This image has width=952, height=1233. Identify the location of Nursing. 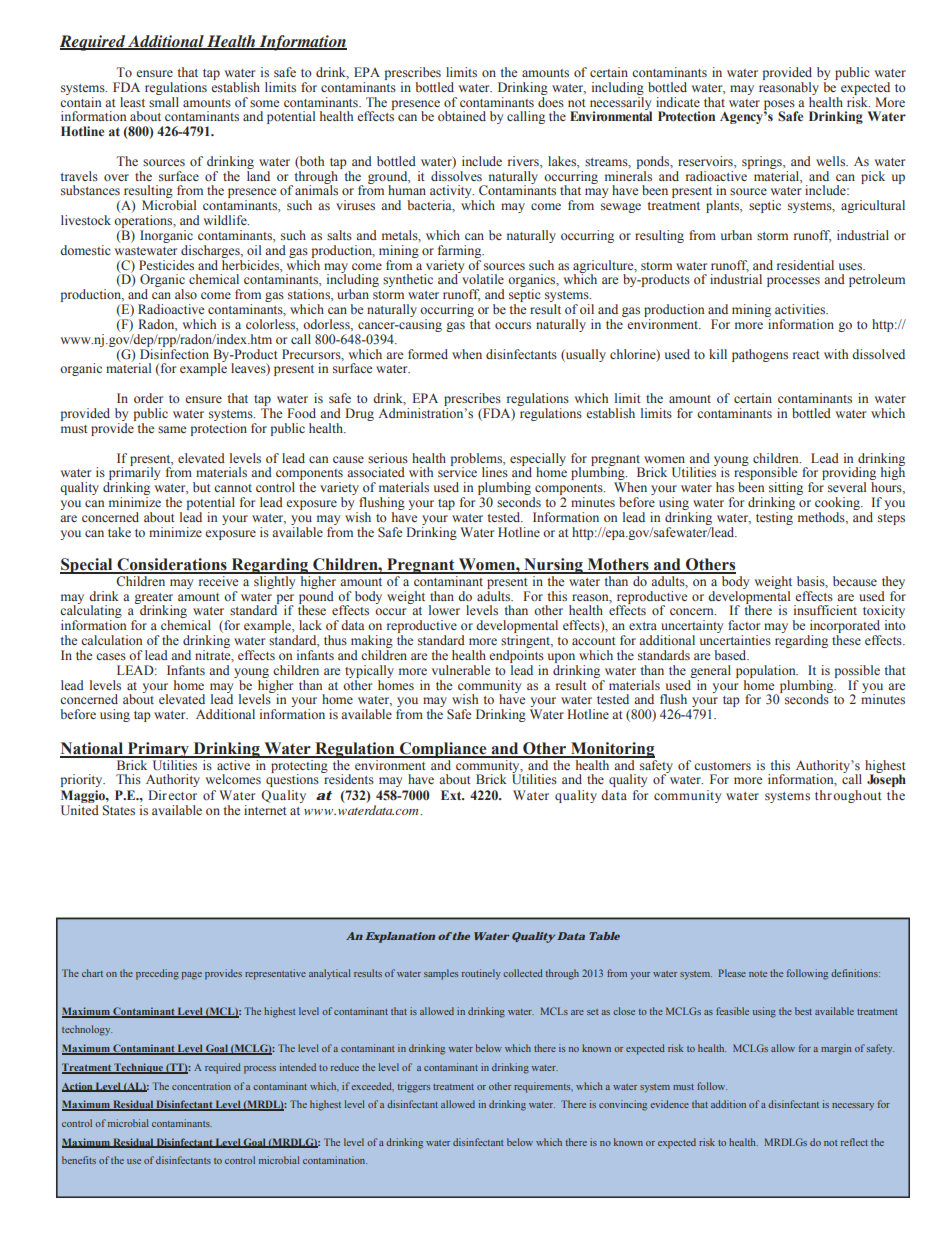
(553, 566).
